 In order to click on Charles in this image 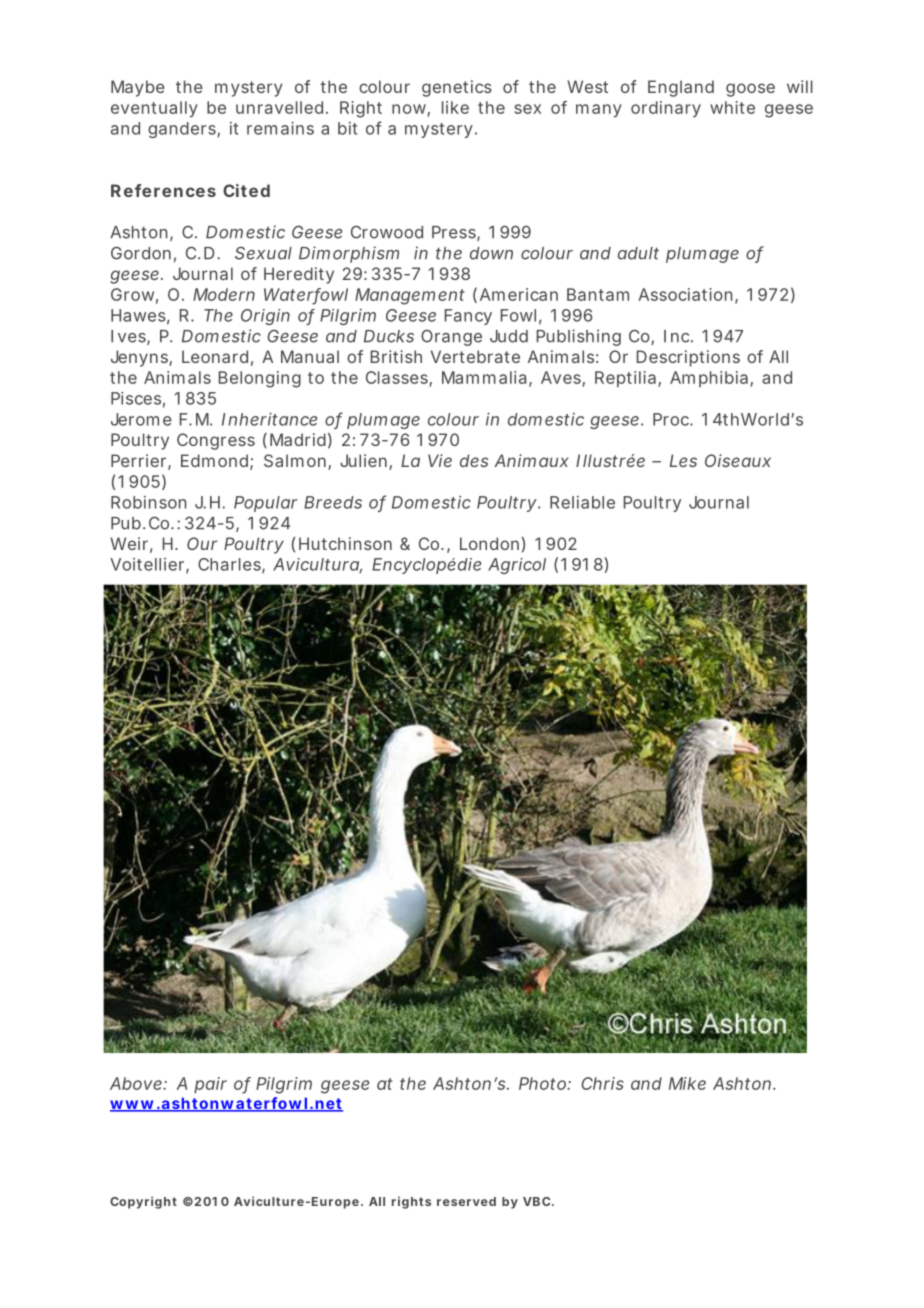, I will do `click(231, 565)`.
